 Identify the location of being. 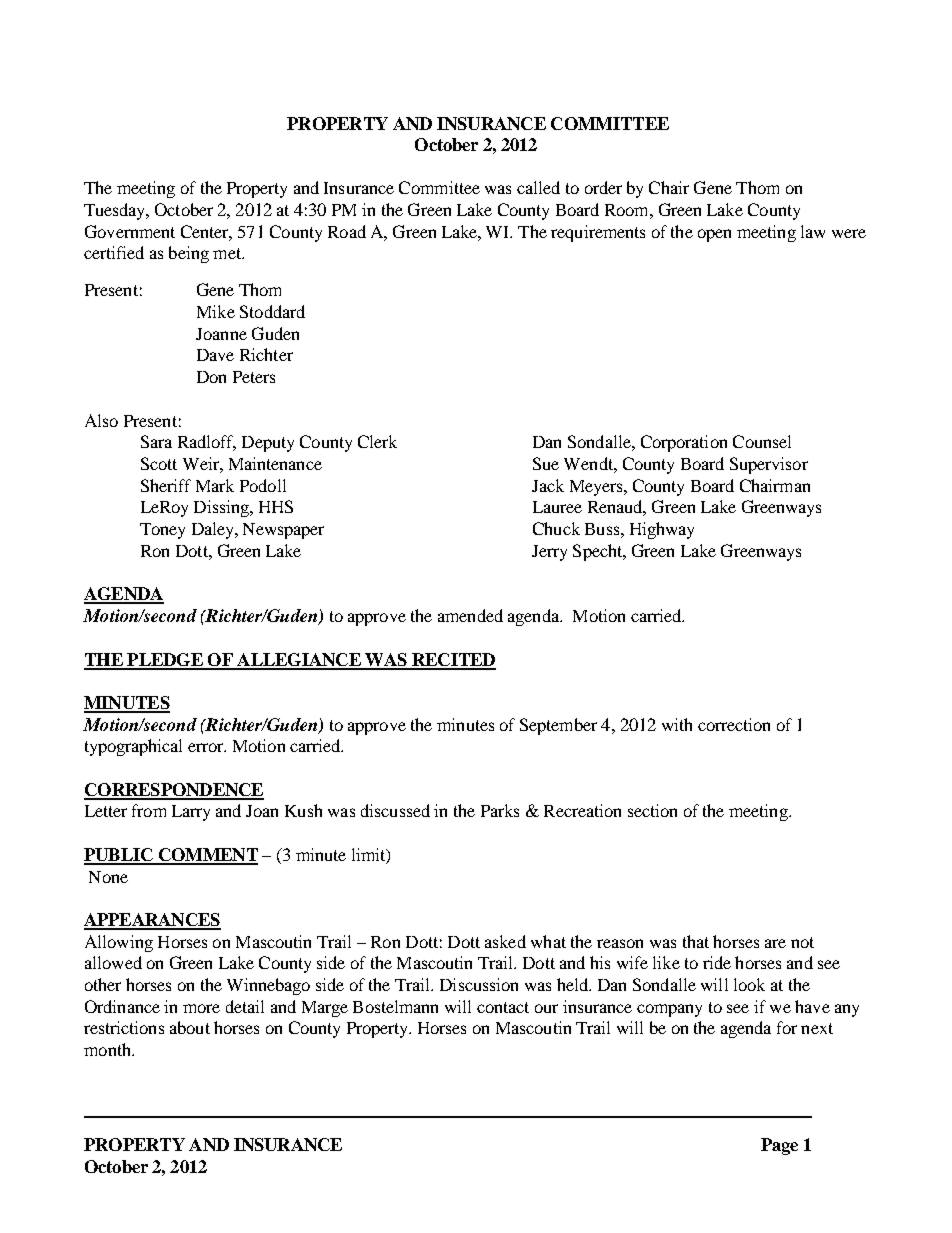
(189, 254).
